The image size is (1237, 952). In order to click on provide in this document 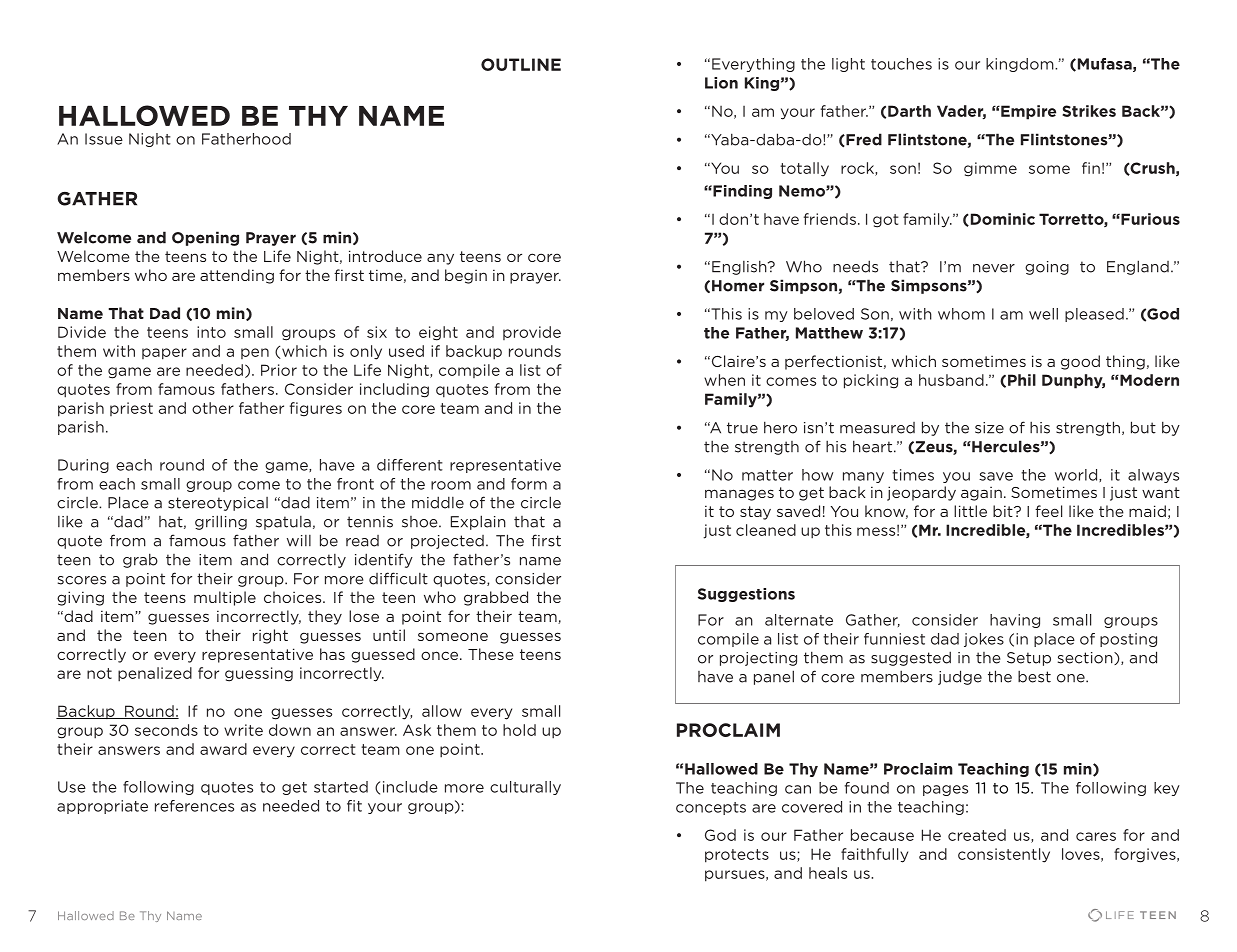, I will do `click(532, 333)`.
